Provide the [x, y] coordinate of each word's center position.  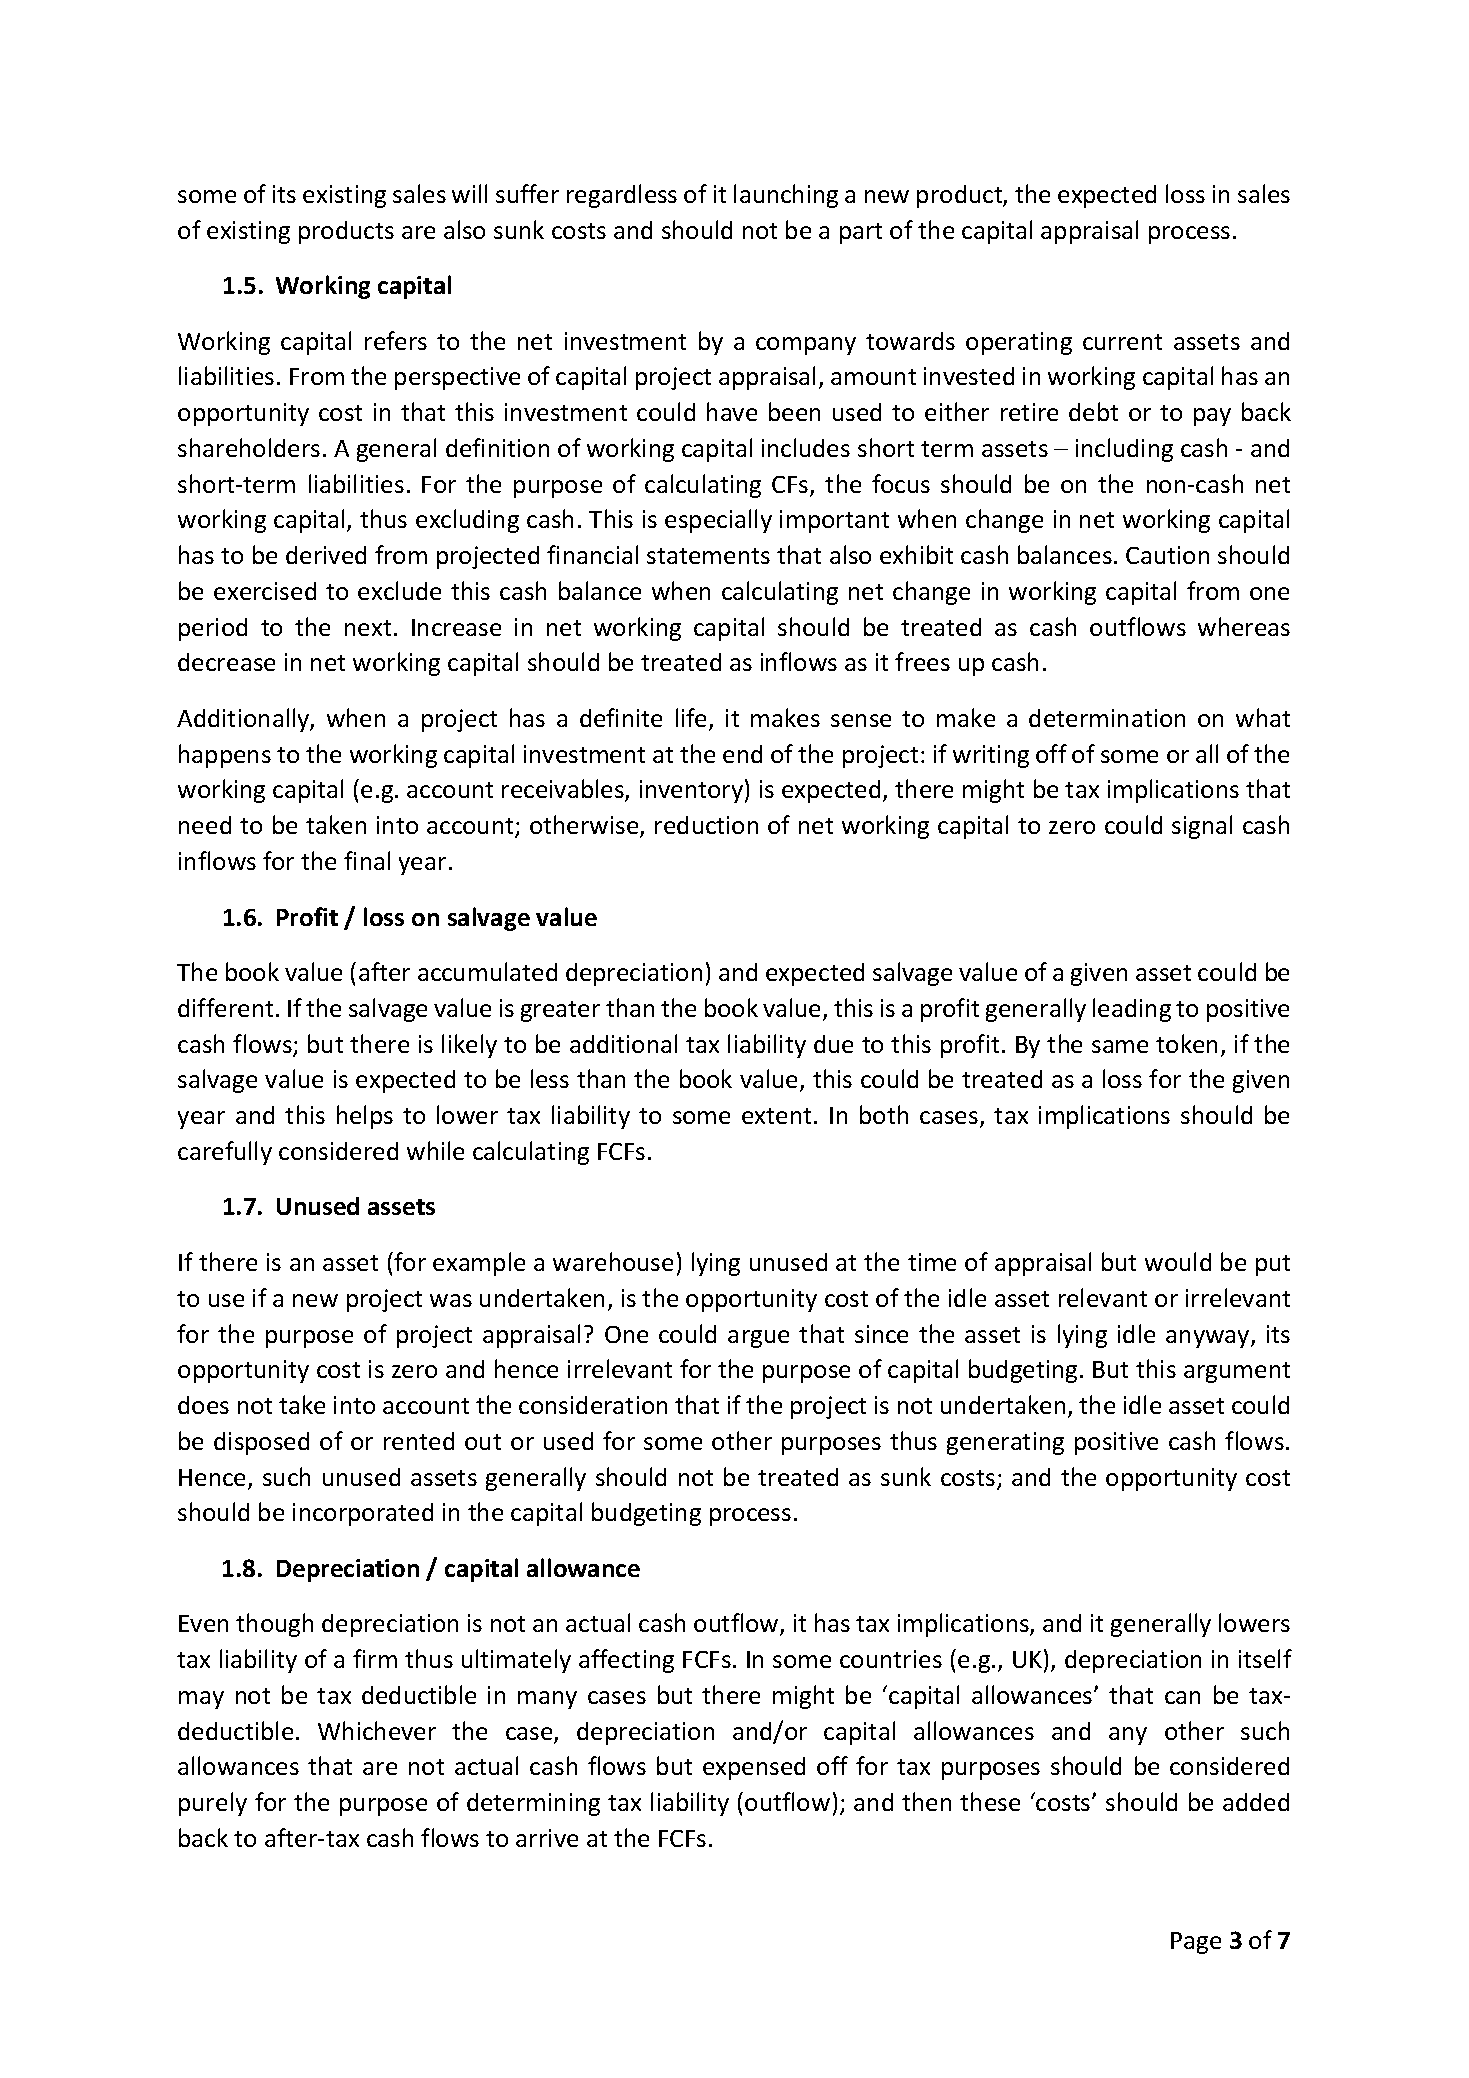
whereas [1244, 626]
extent [776, 1116]
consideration [593, 1405]
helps [365, 1117]
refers [396, 340]
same [1120, 1046]
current [1122, 342]
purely [213, 1804]
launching [786, 196]
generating [1005, 1443]
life [691, 717]
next [368, 628]
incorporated [363, 1514]
